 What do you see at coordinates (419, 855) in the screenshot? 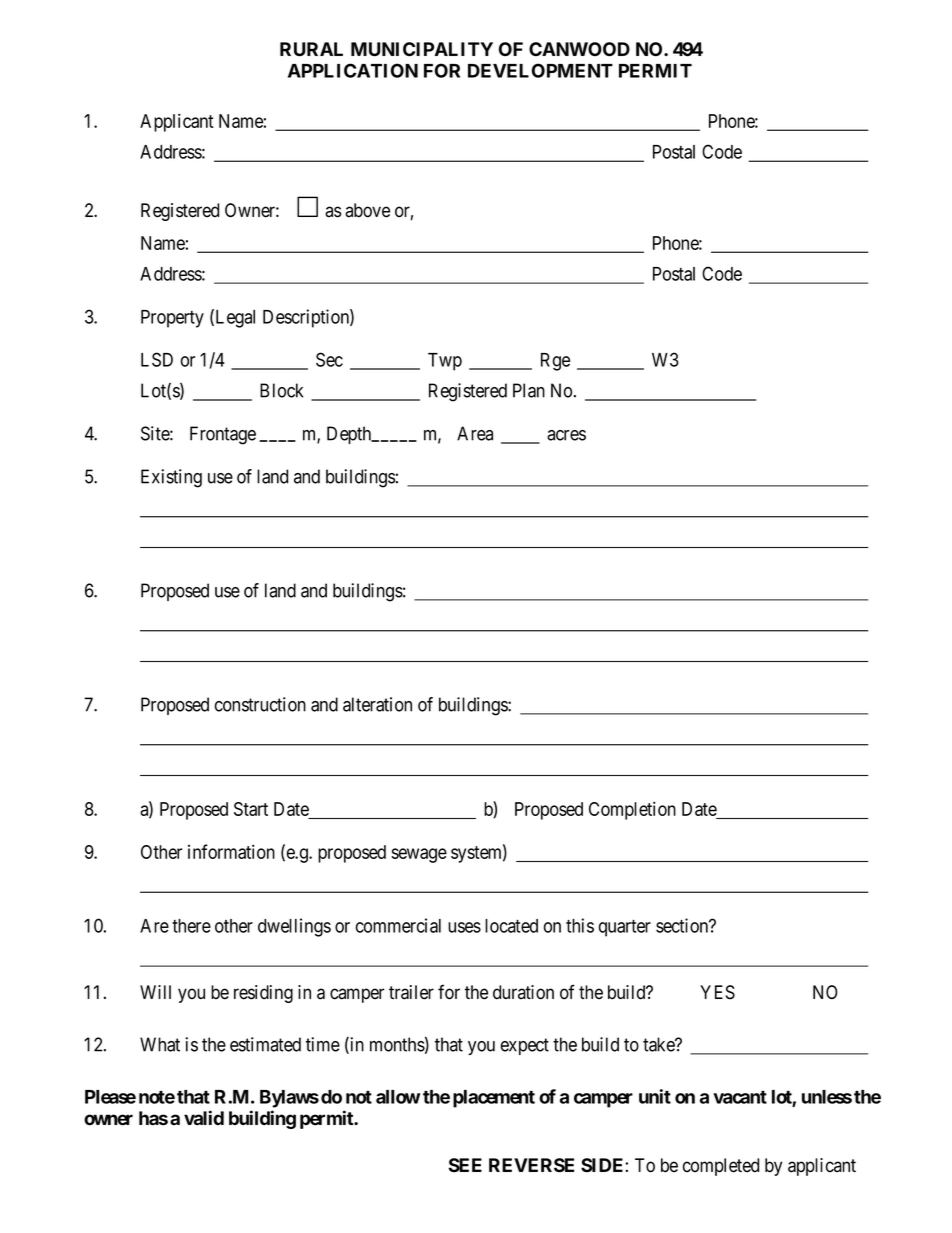
I see `sewage` at bounding box center [419, 855].
